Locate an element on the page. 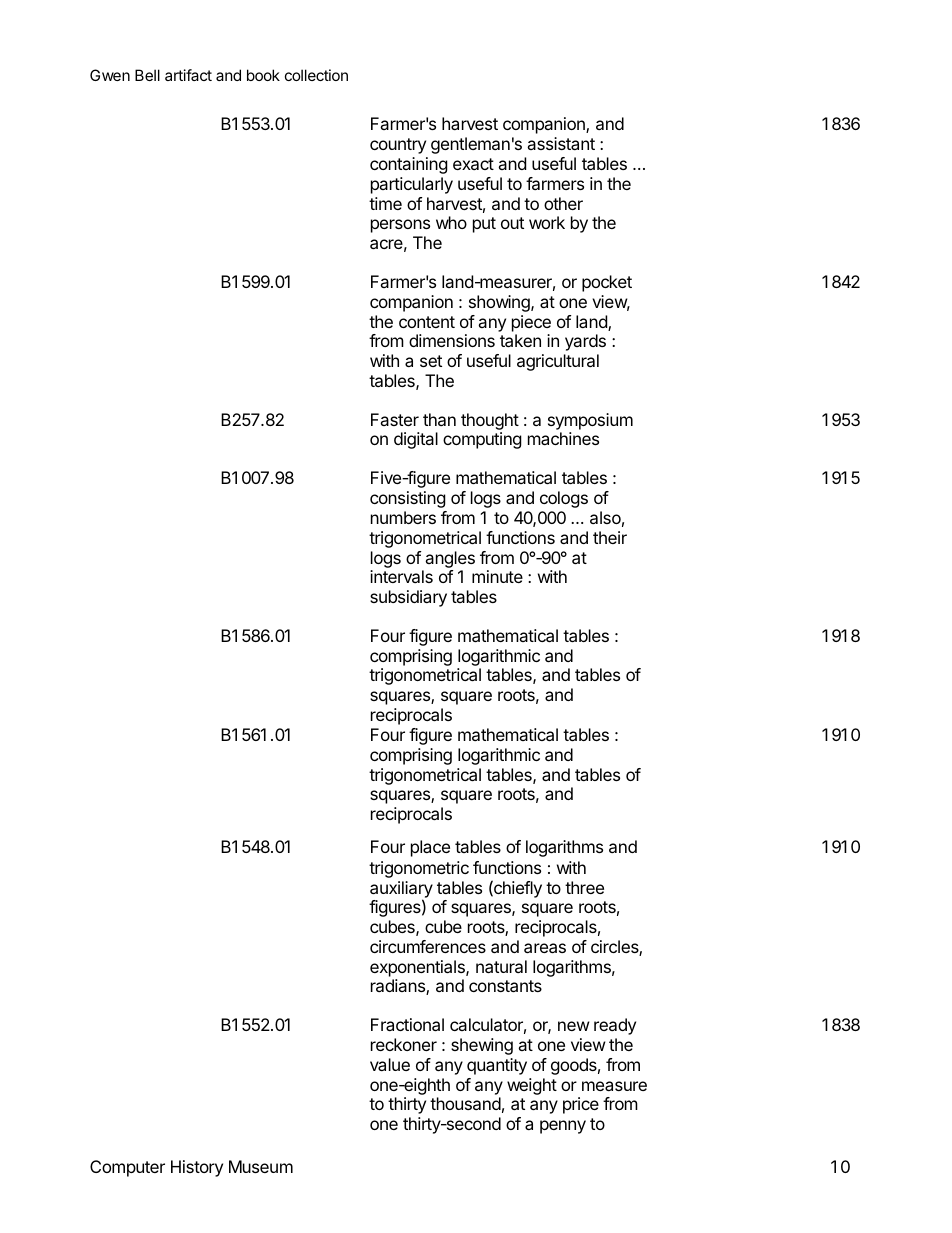  assistant is located at coordinates (561, 143).
